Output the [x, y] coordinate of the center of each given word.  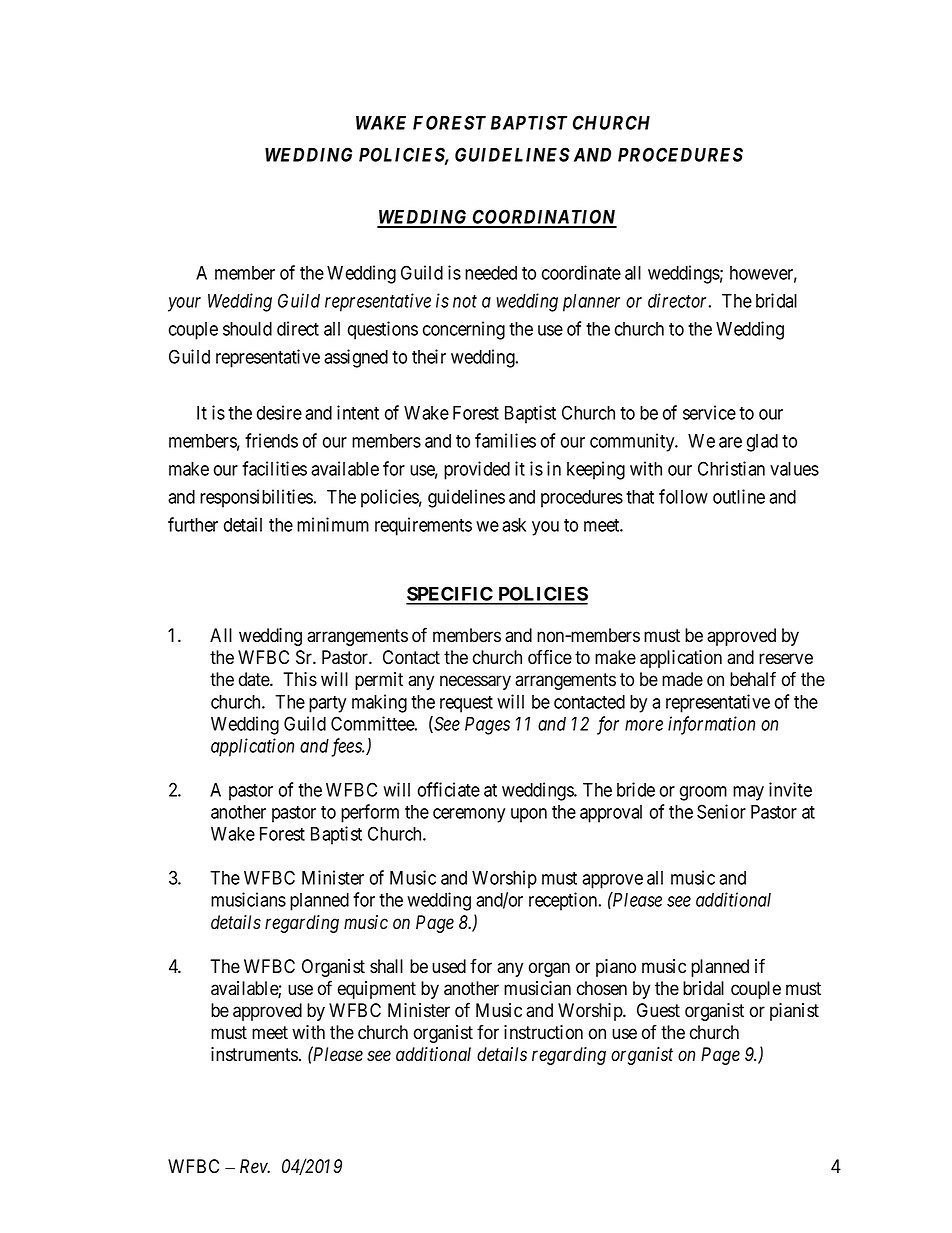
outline [739, 496]
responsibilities [256, 498]
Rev [255, 1166]
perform [370, 813]
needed [491, 273]
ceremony [469, 815]
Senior [721, 811]
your [184, 304]
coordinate [581, 272]
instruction [543, 1032]
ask [514, 525]
